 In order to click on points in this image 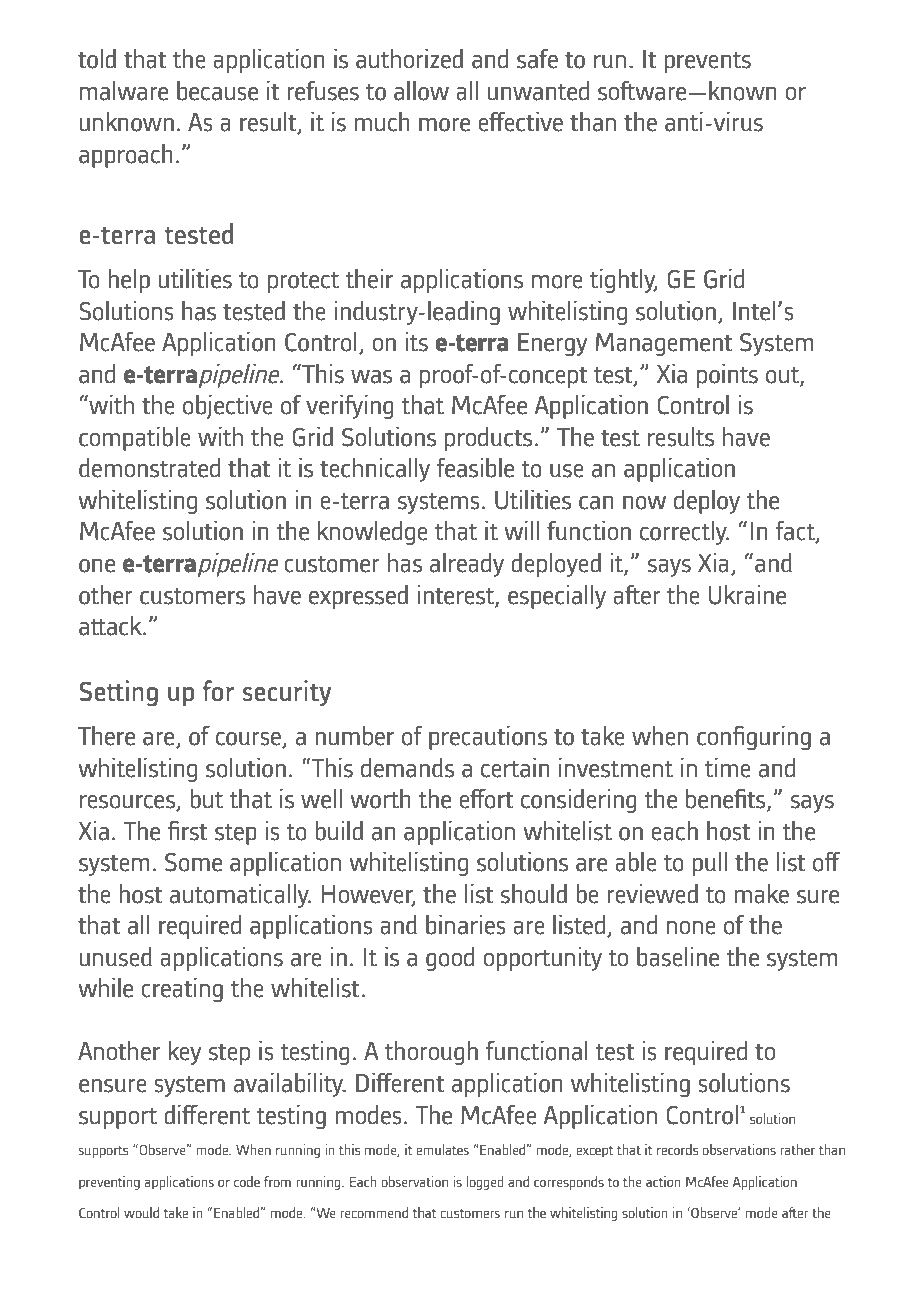, I will do `click(727, 375)`.
